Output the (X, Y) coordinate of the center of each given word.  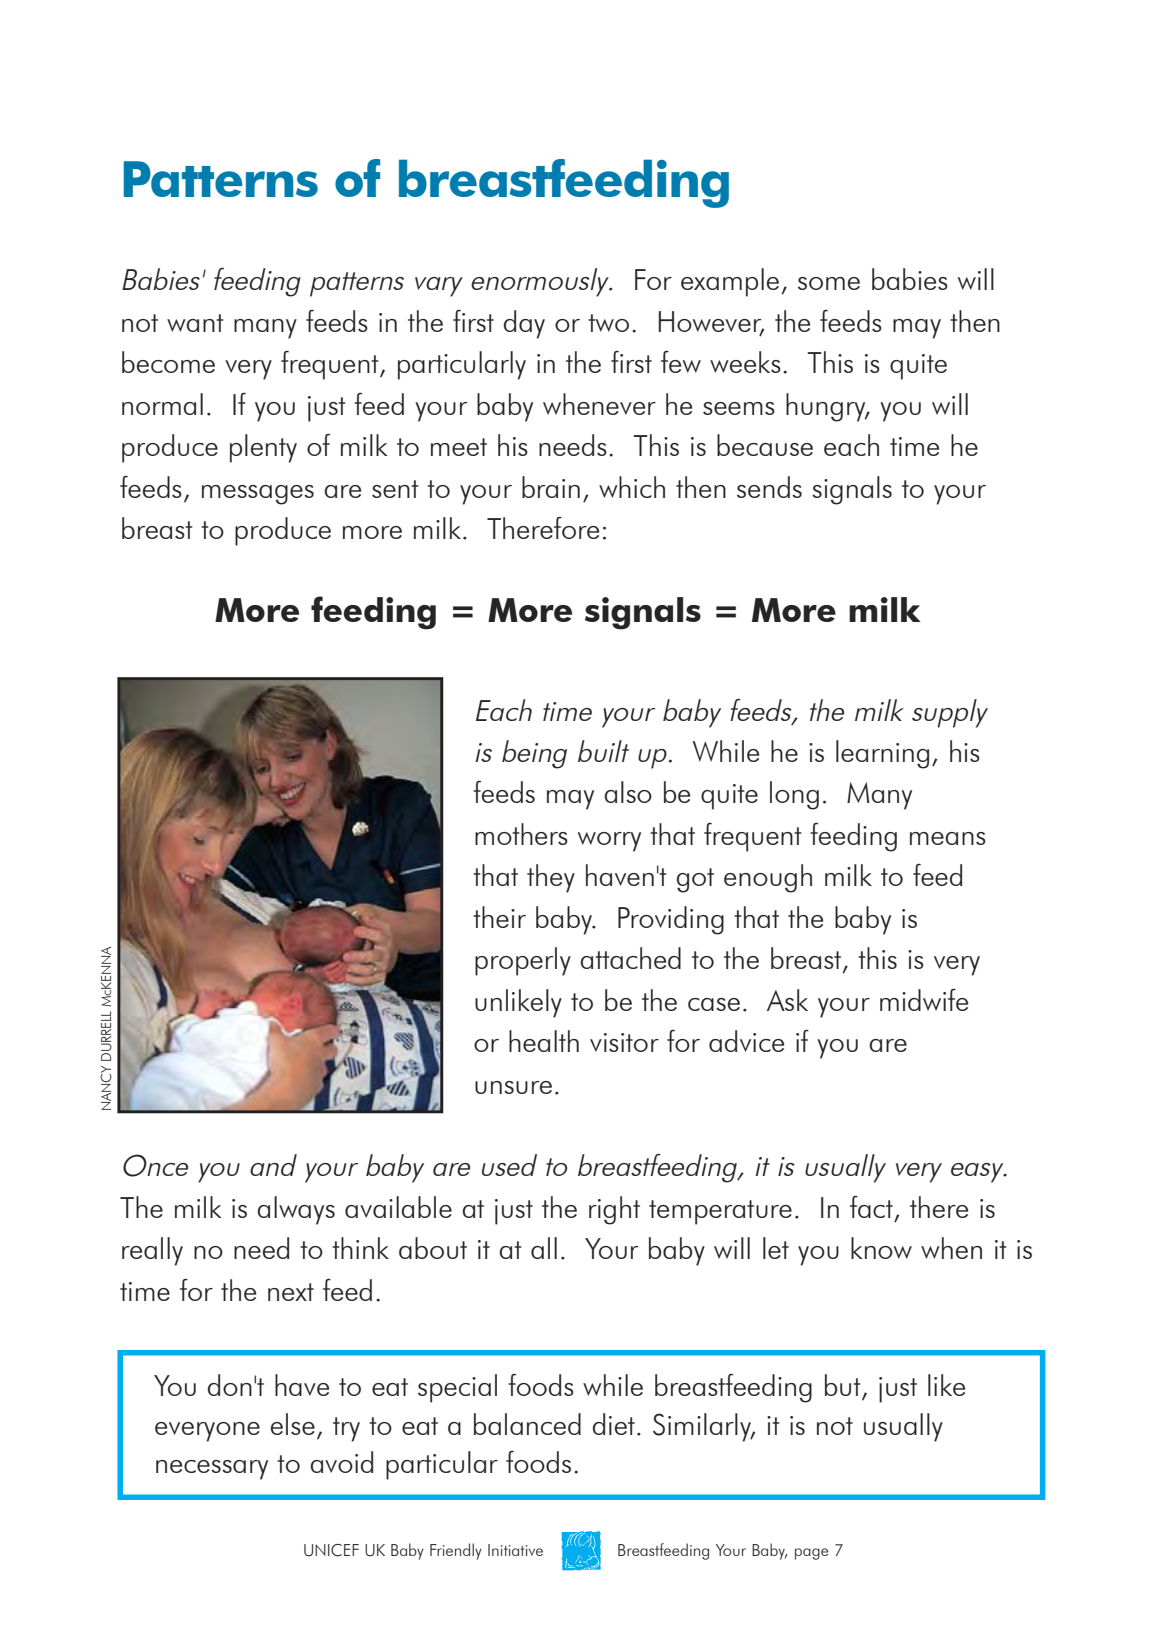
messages (258, 495)
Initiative (515, 1550)
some (829, 283)
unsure (513, 1087)
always (296, 1210)
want (195, 323)
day (524, 324)
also (628, 792)
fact (871, 1207)
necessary (212, 1470)
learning (882, 754)
